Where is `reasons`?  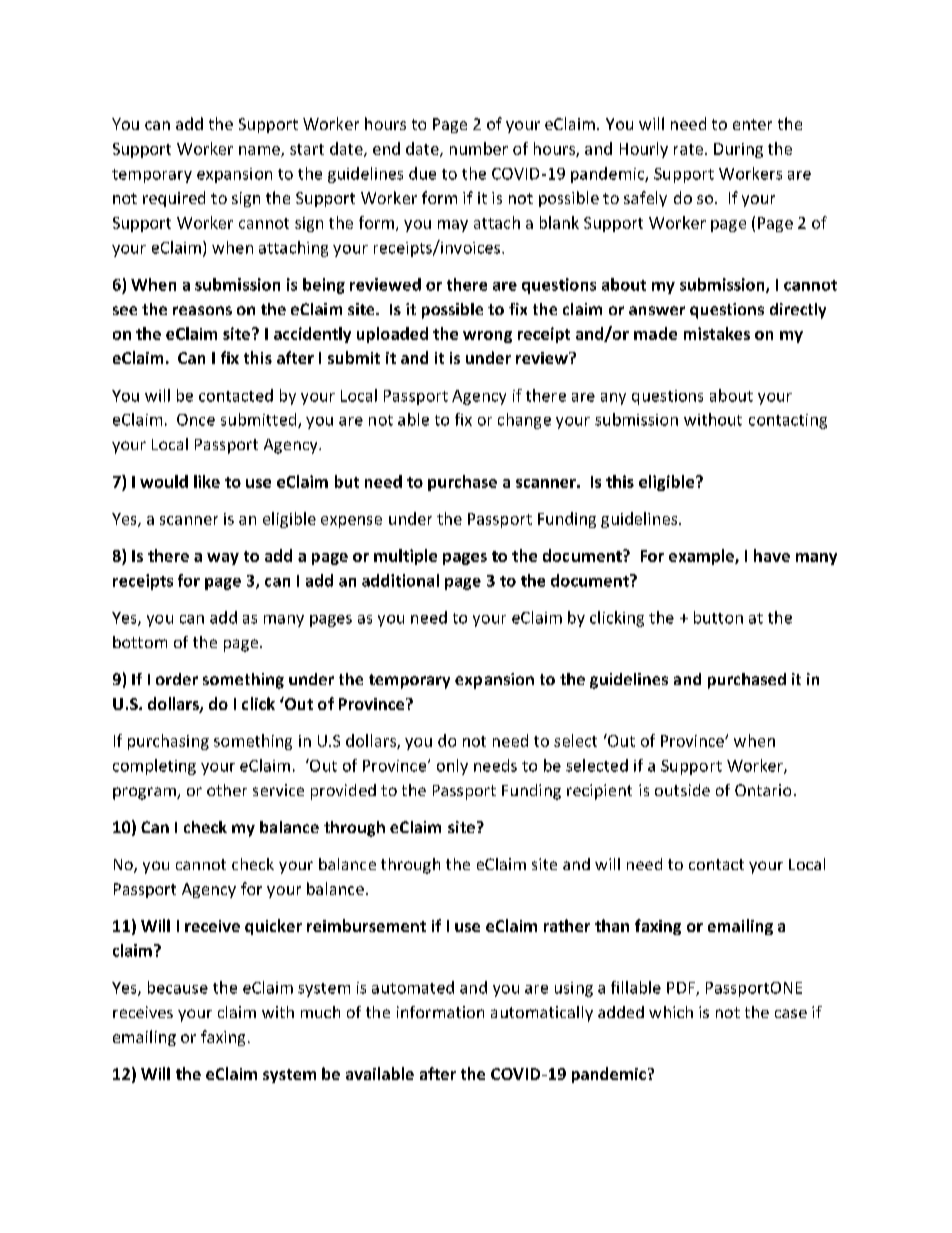 reasons is located at coordinates (202, 310).
